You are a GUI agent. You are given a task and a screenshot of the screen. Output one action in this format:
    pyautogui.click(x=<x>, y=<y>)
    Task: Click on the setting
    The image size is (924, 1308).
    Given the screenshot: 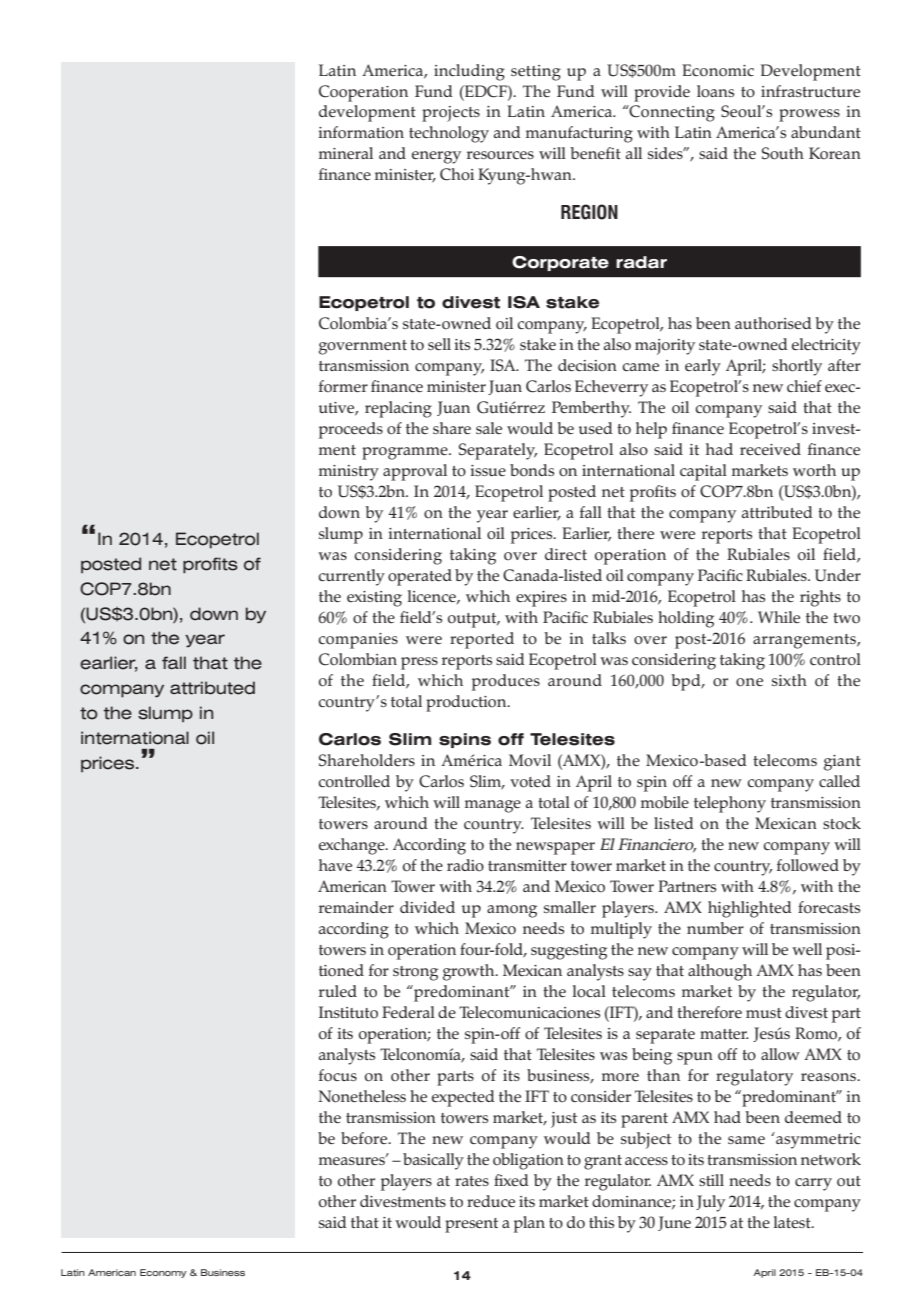 What is the action you would take?
    pyautogui.click(x=536, y=73)
